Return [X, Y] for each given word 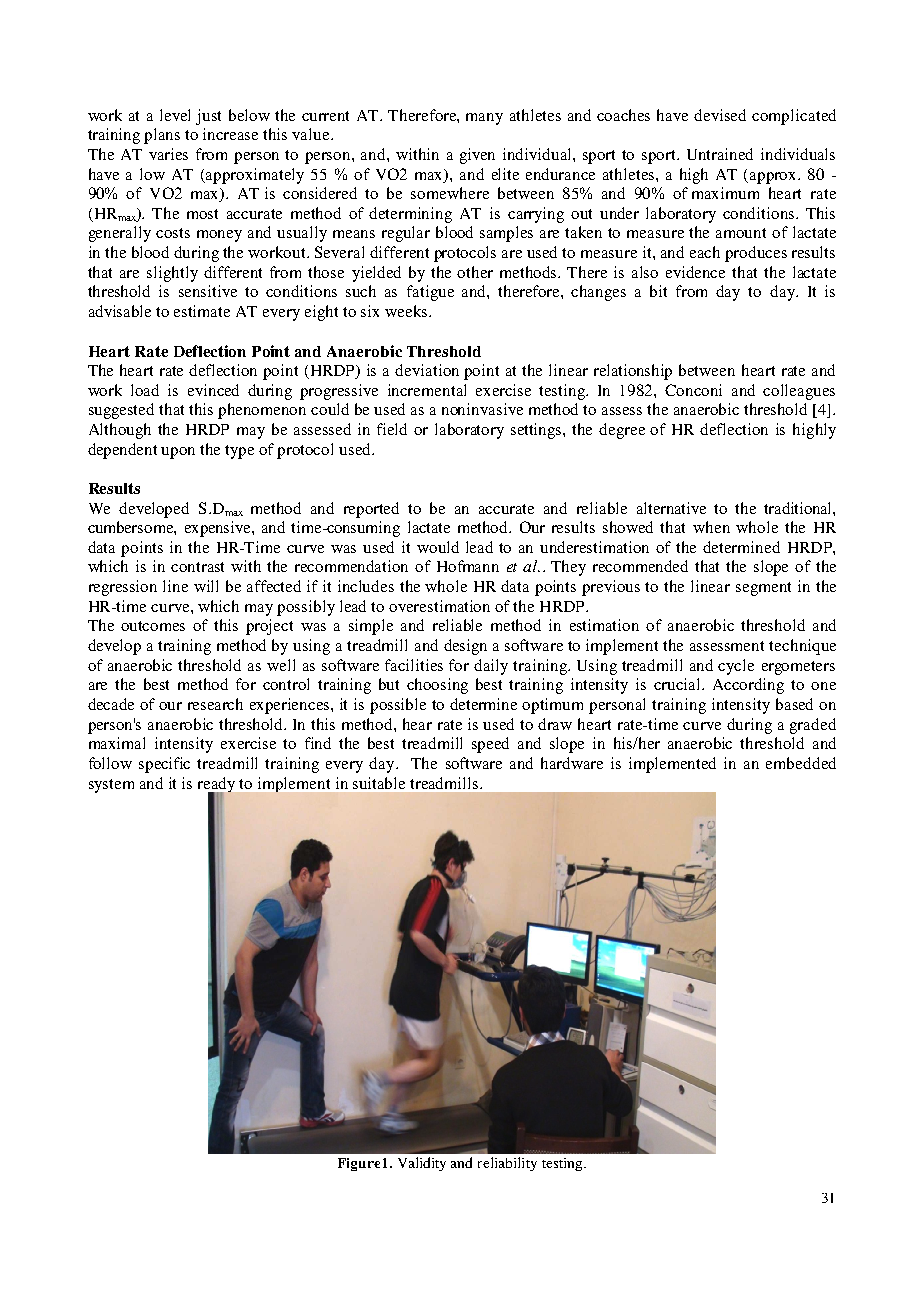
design [465, 647]
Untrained [720, 154]
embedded [801, 763]
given [477, 156]
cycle [736, 667]
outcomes [153, 626]
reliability [507, 1164]
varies [168, 154]
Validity [422, 1164]
